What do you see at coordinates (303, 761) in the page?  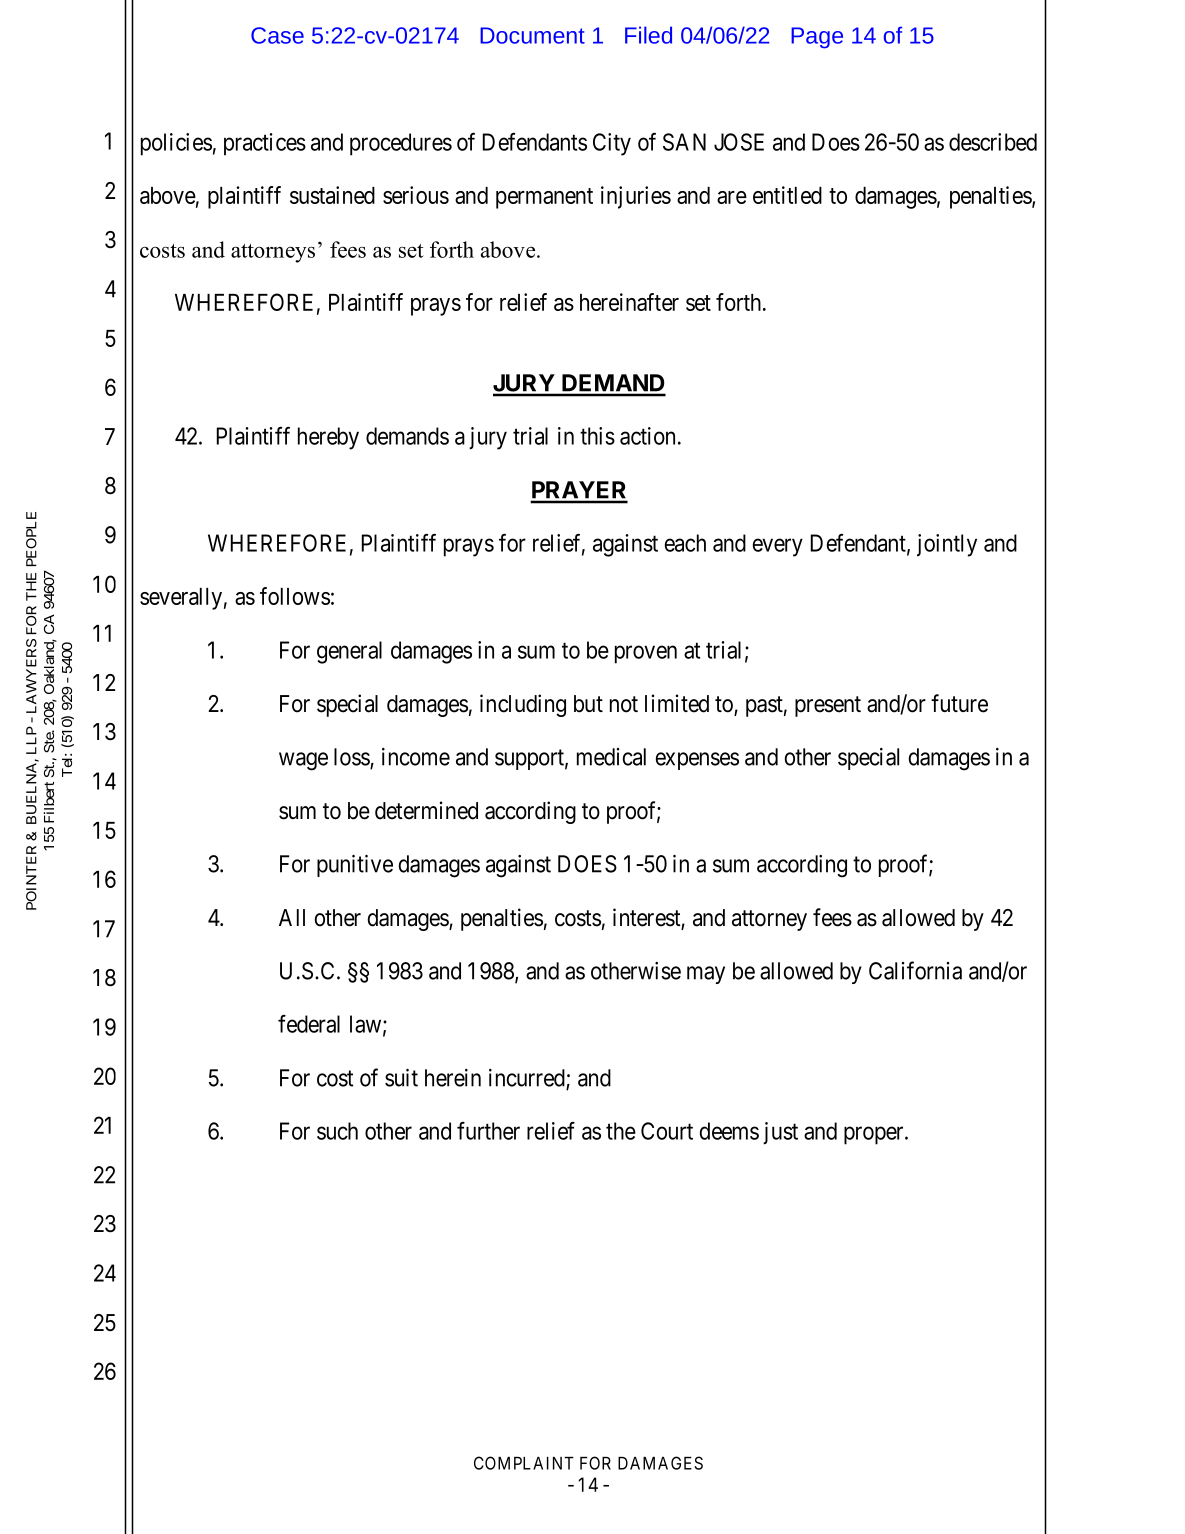 I see `wage` at bounding box center [303, 761].
